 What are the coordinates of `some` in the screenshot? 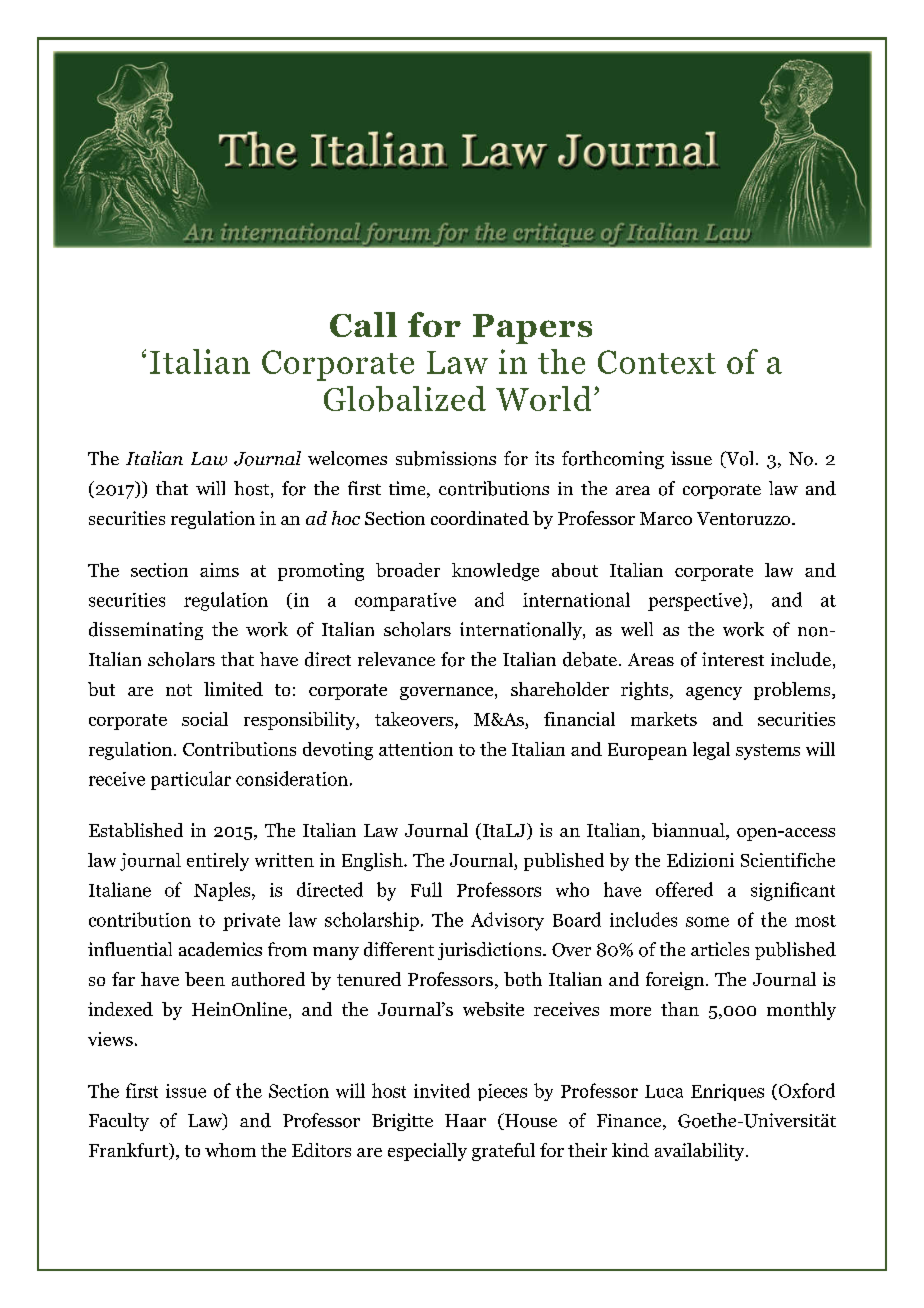 It's located at (707, 922).
